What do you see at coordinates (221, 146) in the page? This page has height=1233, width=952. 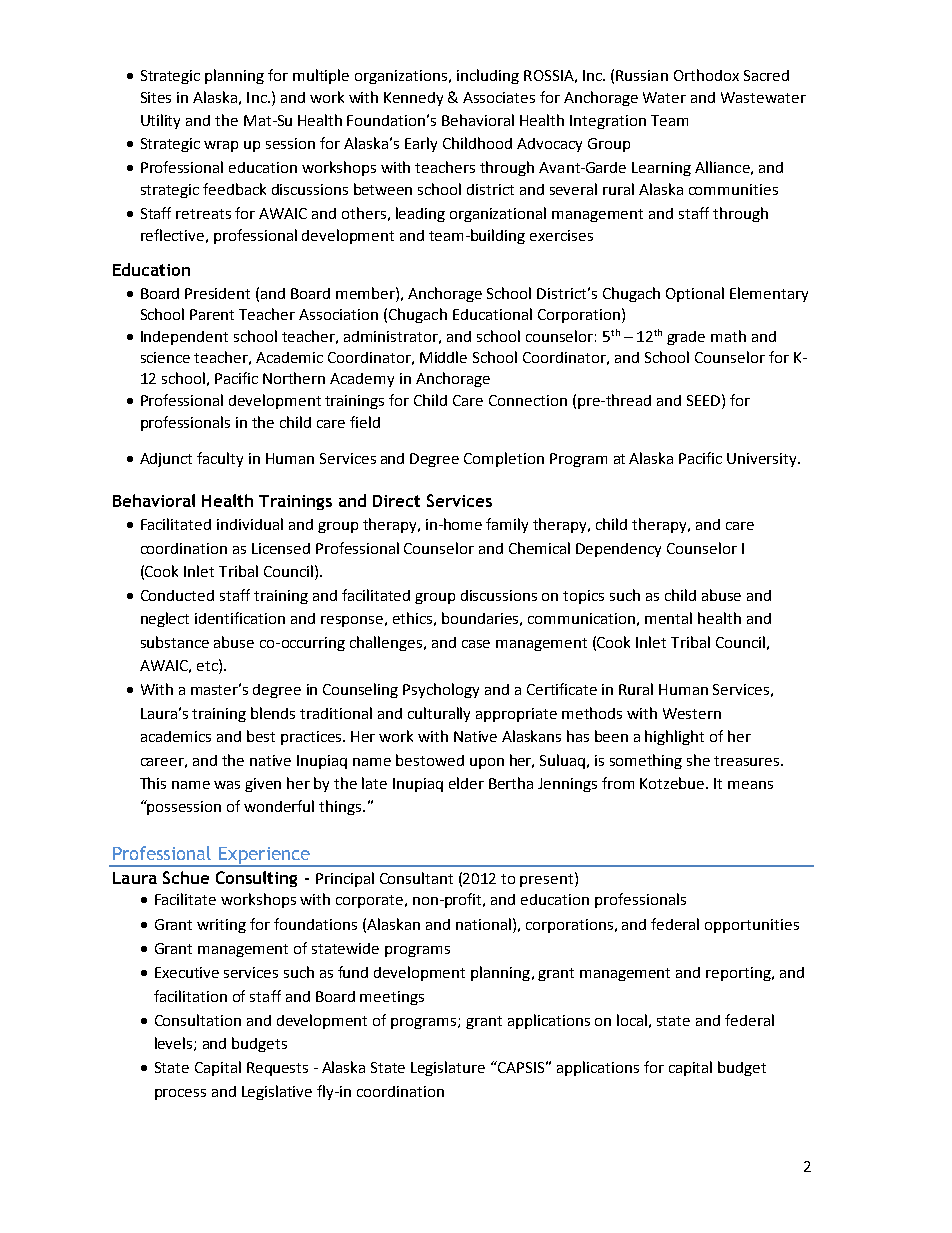 I see `wrap` at bounding box center [221, 146].
